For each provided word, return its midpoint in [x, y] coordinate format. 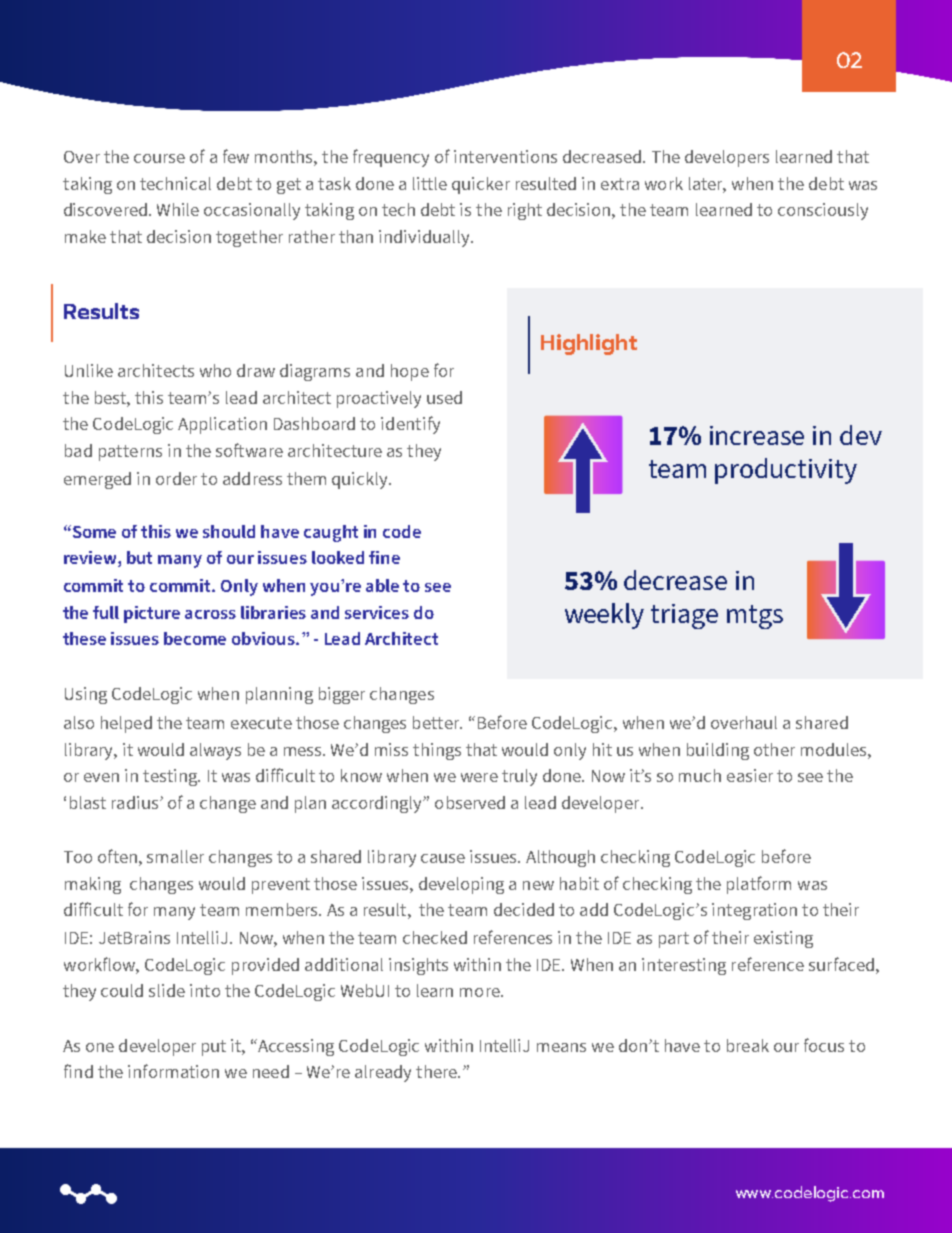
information [173, 1071]
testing [171, 777]
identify [410, 425]
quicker [481, 185]
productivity [786, 471]
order [176, 478]
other [774, 749]
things [437, 751]
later [707, 184]
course [159, 158]
